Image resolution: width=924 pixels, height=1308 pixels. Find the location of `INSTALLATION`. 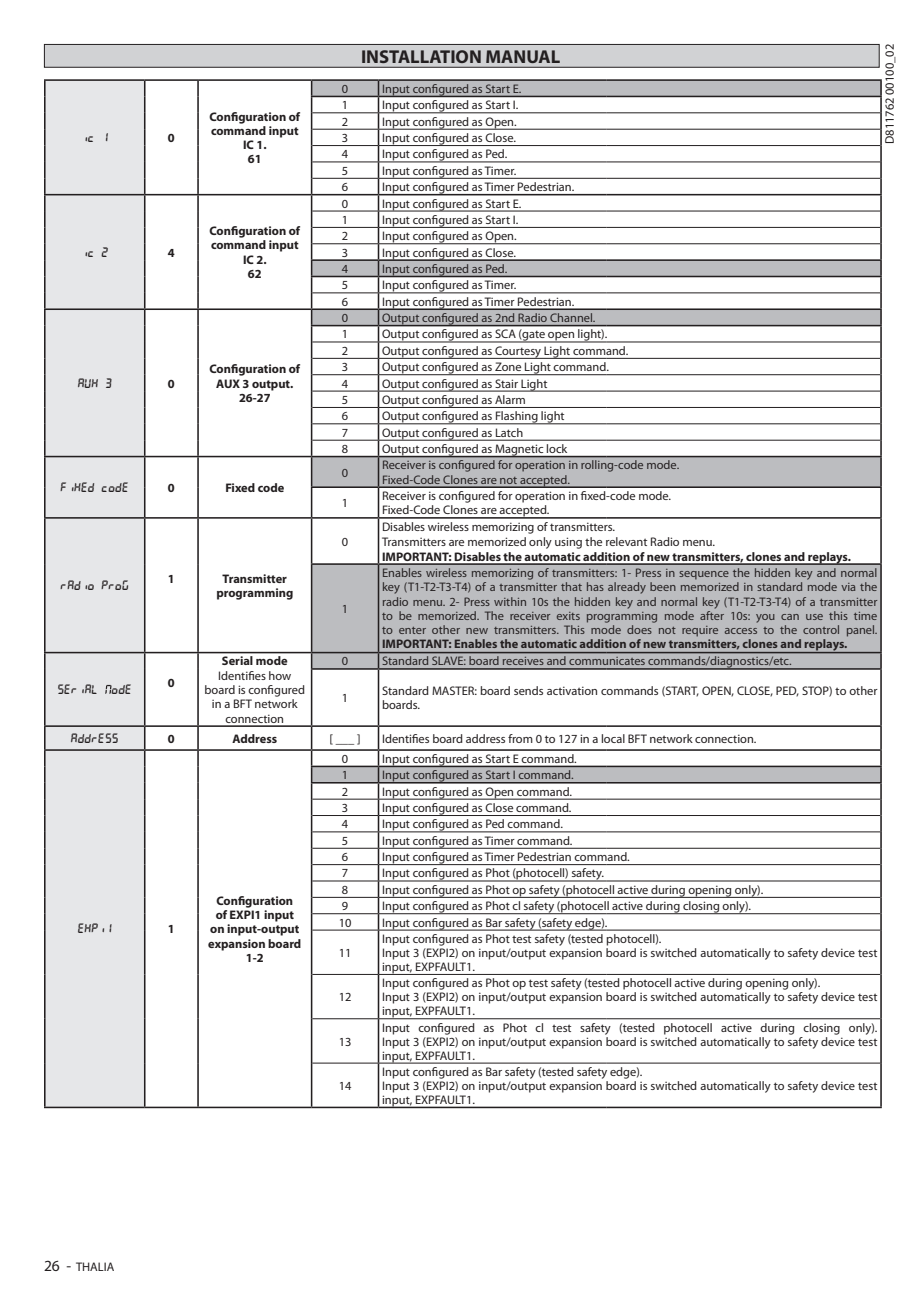

INSTALLATION is located at coordinates (421, 56).
